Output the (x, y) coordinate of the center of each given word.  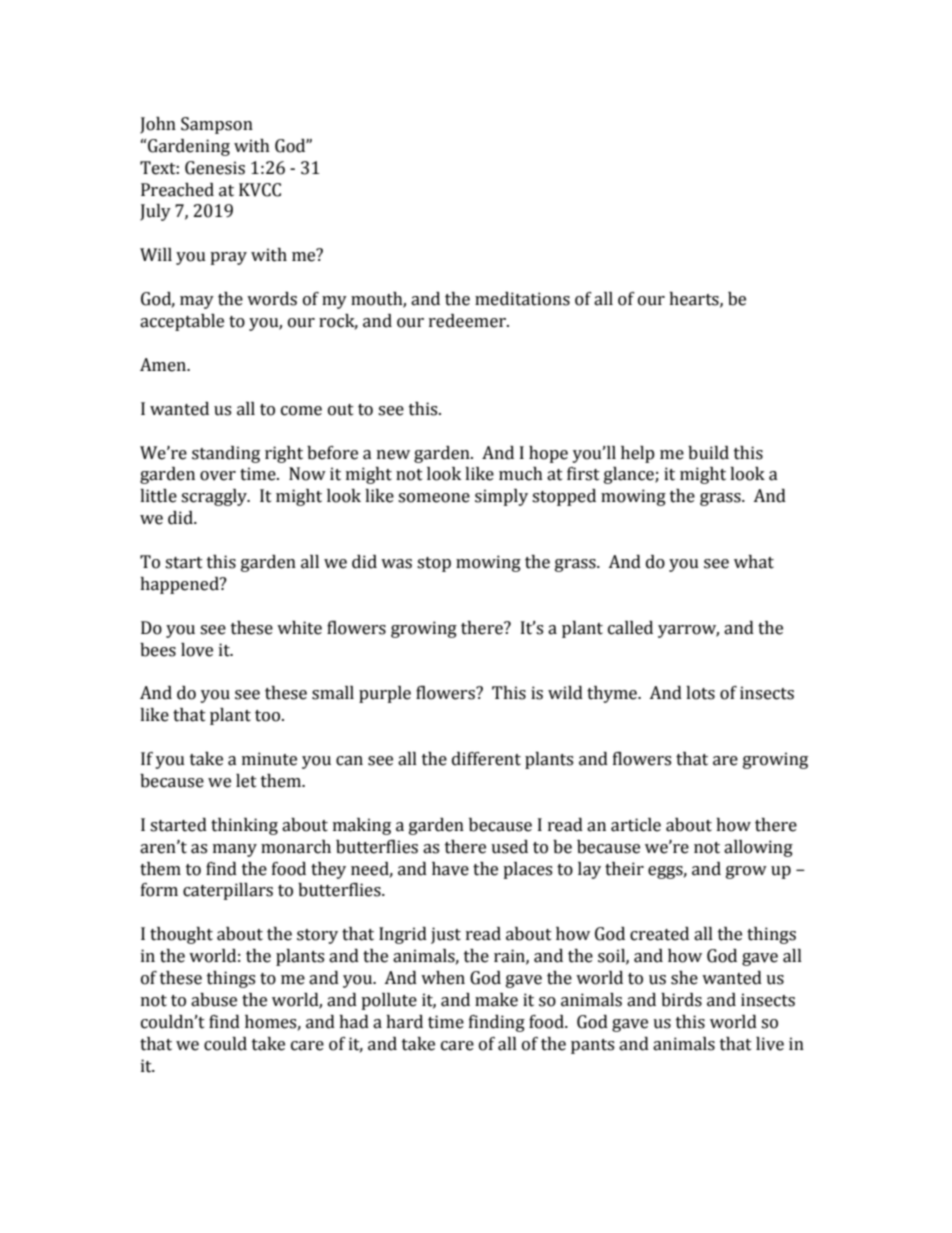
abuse (214, 1000)
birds (681, 1000)
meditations (522, 299)
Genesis (215, 168)
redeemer (468, 321)
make (496, 1000)
